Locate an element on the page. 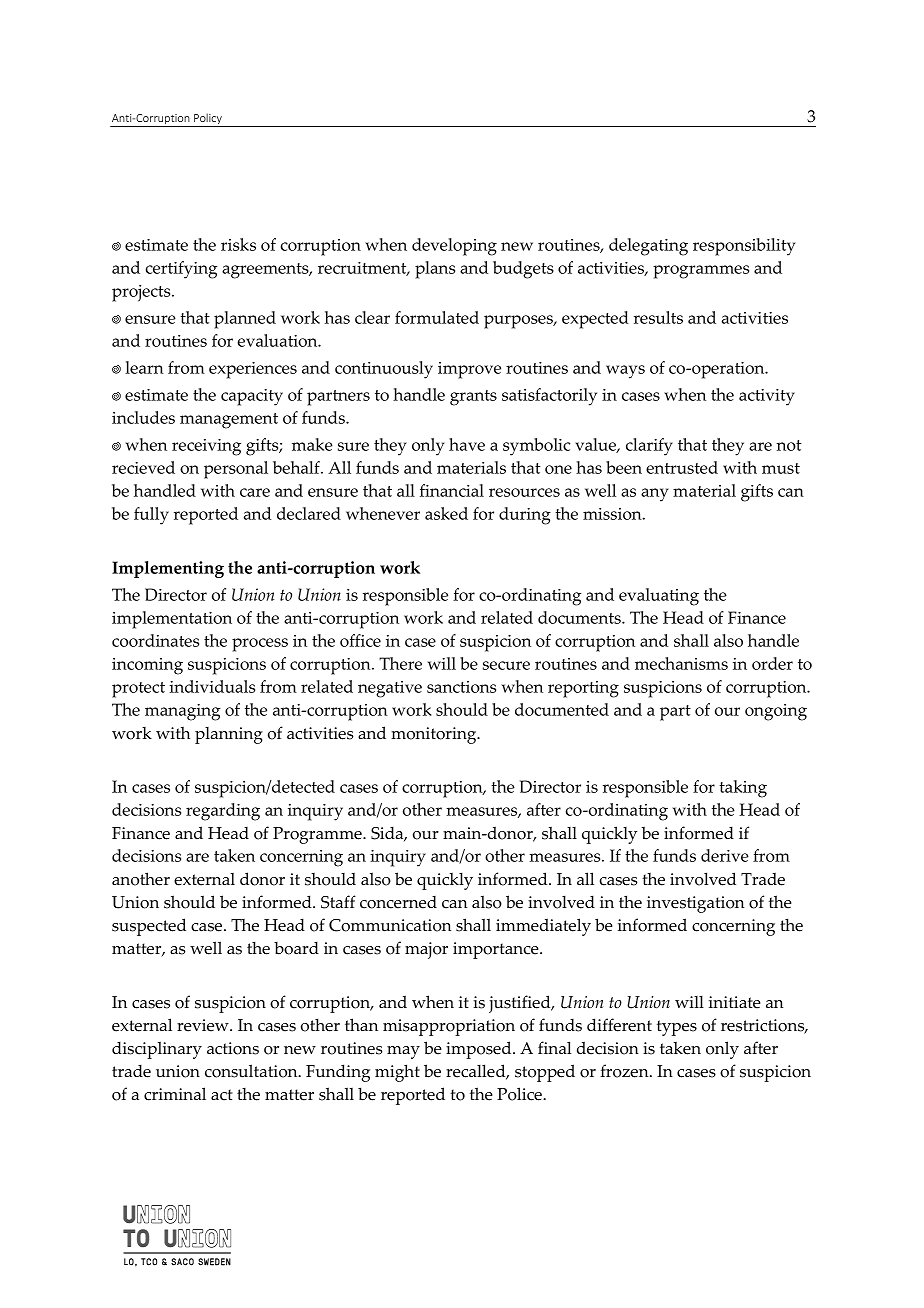 The height and width of the image is (1308, 924). monitoring is located at coordinates (435, 735).
